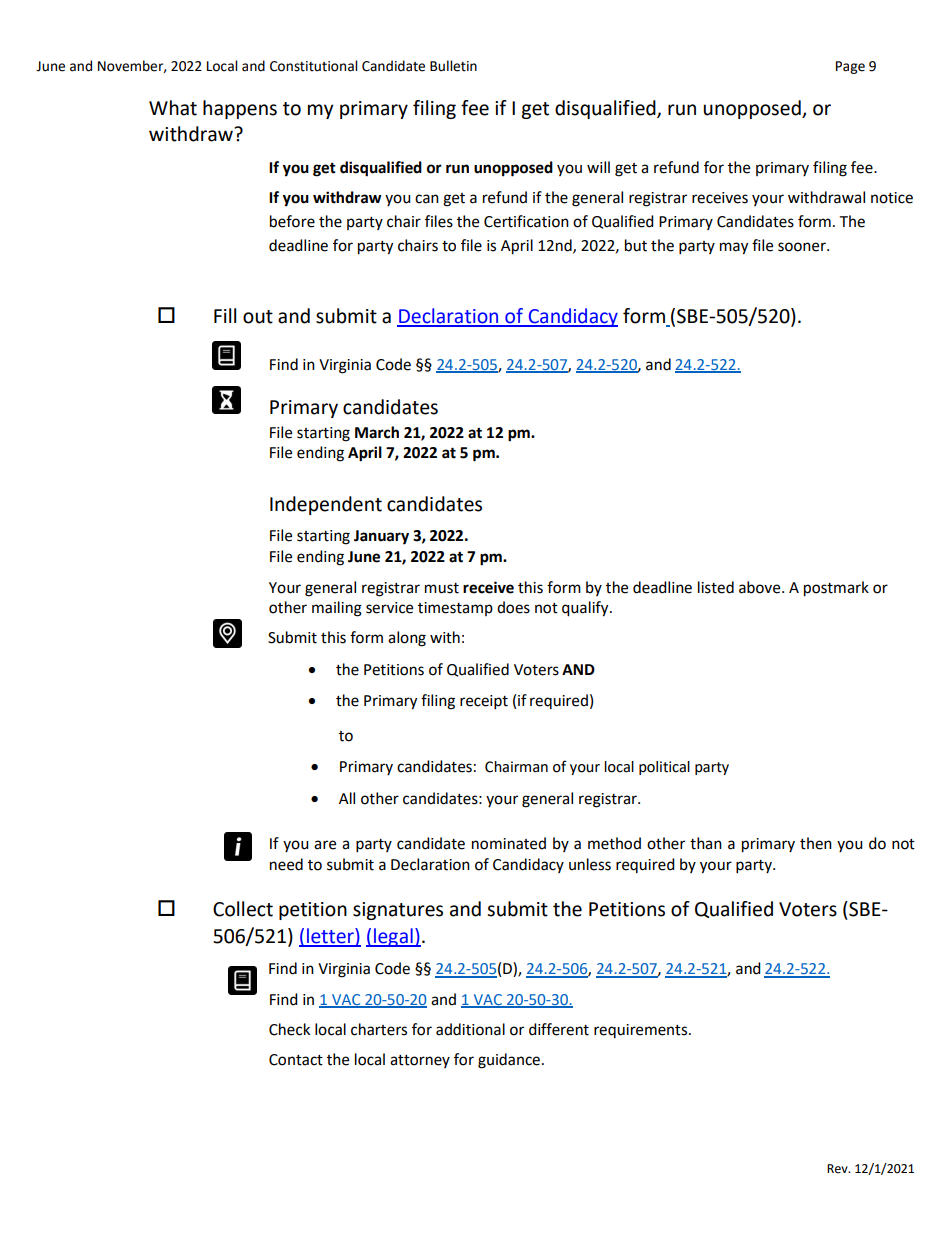 The image size is (952, 1233). I want to click on Rev, so click(838, 1169).
